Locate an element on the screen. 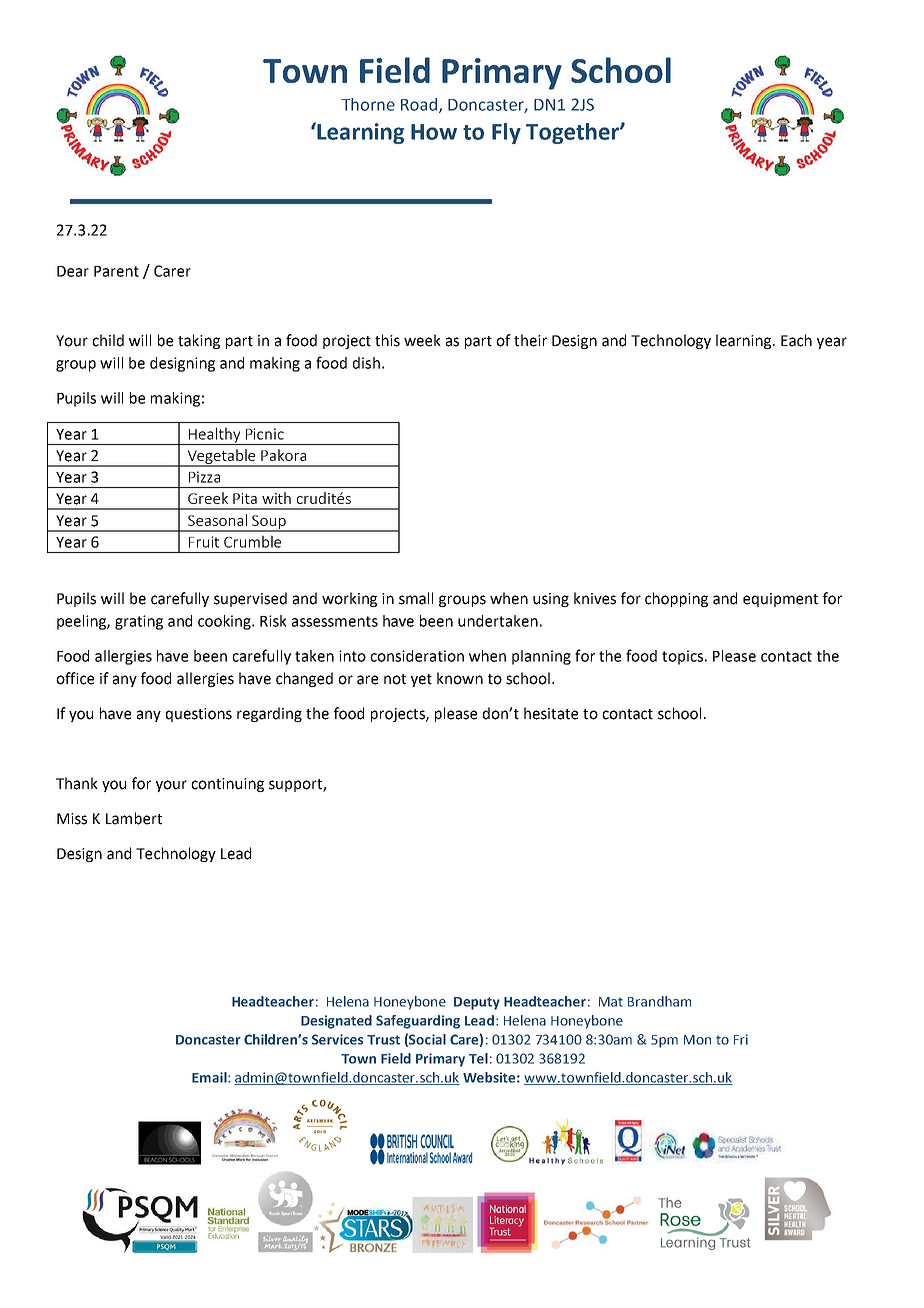 Image resolution: width=924 pixels, height=1308 pixels. Parent is located at coordinates (116, 271).
